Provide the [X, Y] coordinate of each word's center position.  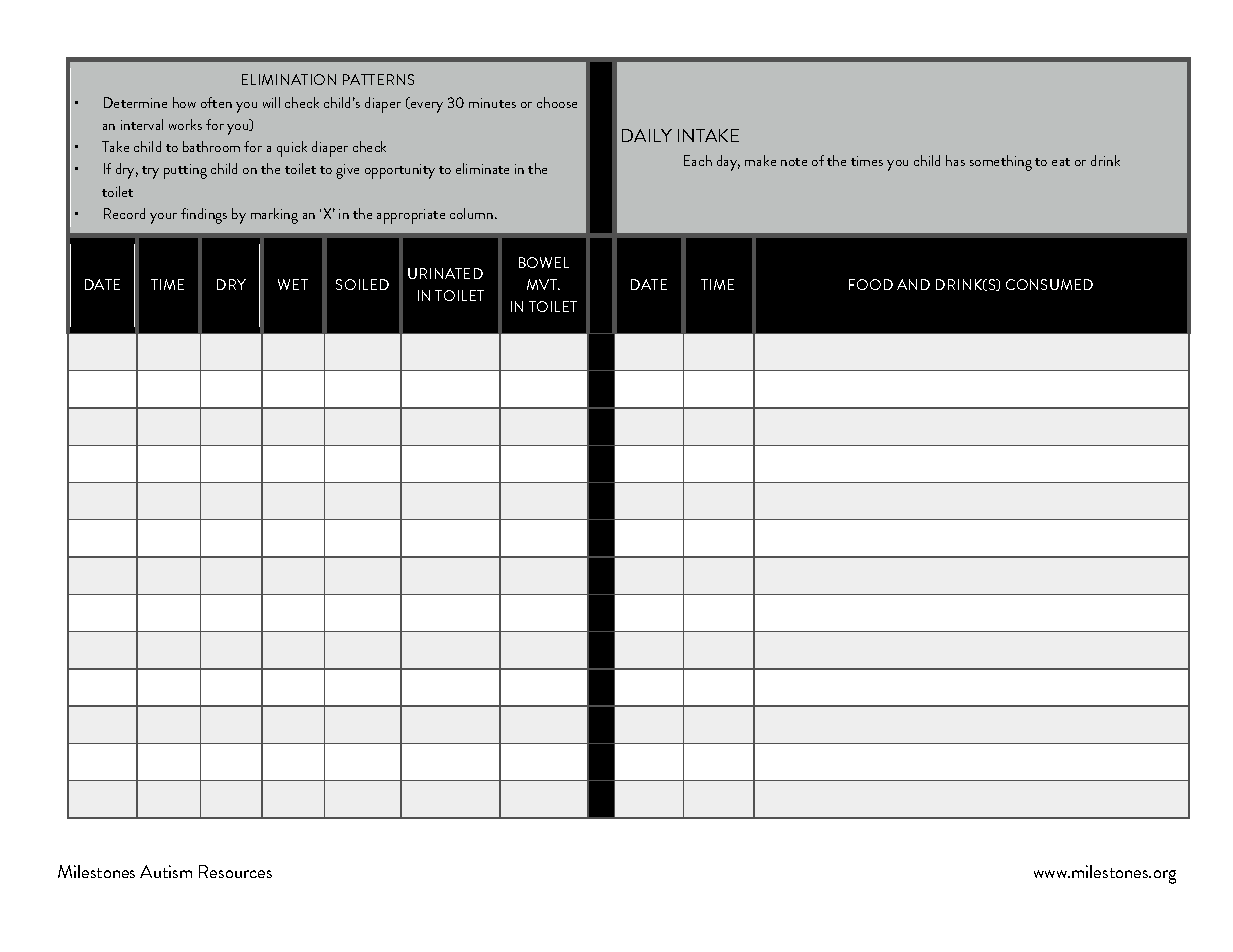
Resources [235, 871]
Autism [166, 871]
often [216, 102]
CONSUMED [1049, 284]
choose [557, 102]
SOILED [362, 284]
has [955, 160]
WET [293, 284]
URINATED [445, 273]
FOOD [871, 284]
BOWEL [544, 262]
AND [913, 284]
